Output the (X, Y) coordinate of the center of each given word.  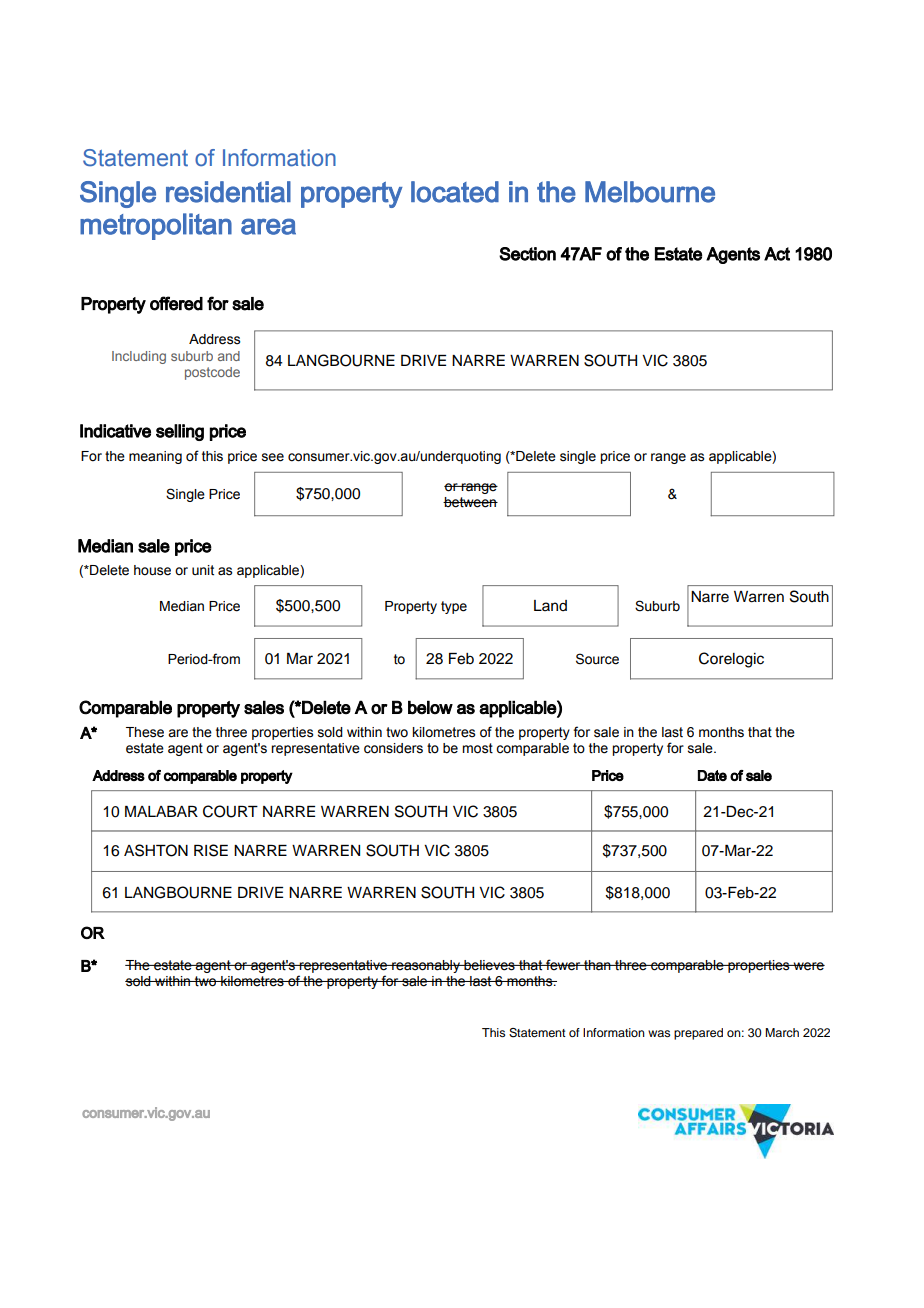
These (145, 732)
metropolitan (156, 226)
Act (777, 254)
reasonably (426, 966)
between (470, 502)
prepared (698, 1034)
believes (489, 965)
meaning (155, 457)
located (455, 192)
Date (712, 775)
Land (550, 605)
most (477, 748)
